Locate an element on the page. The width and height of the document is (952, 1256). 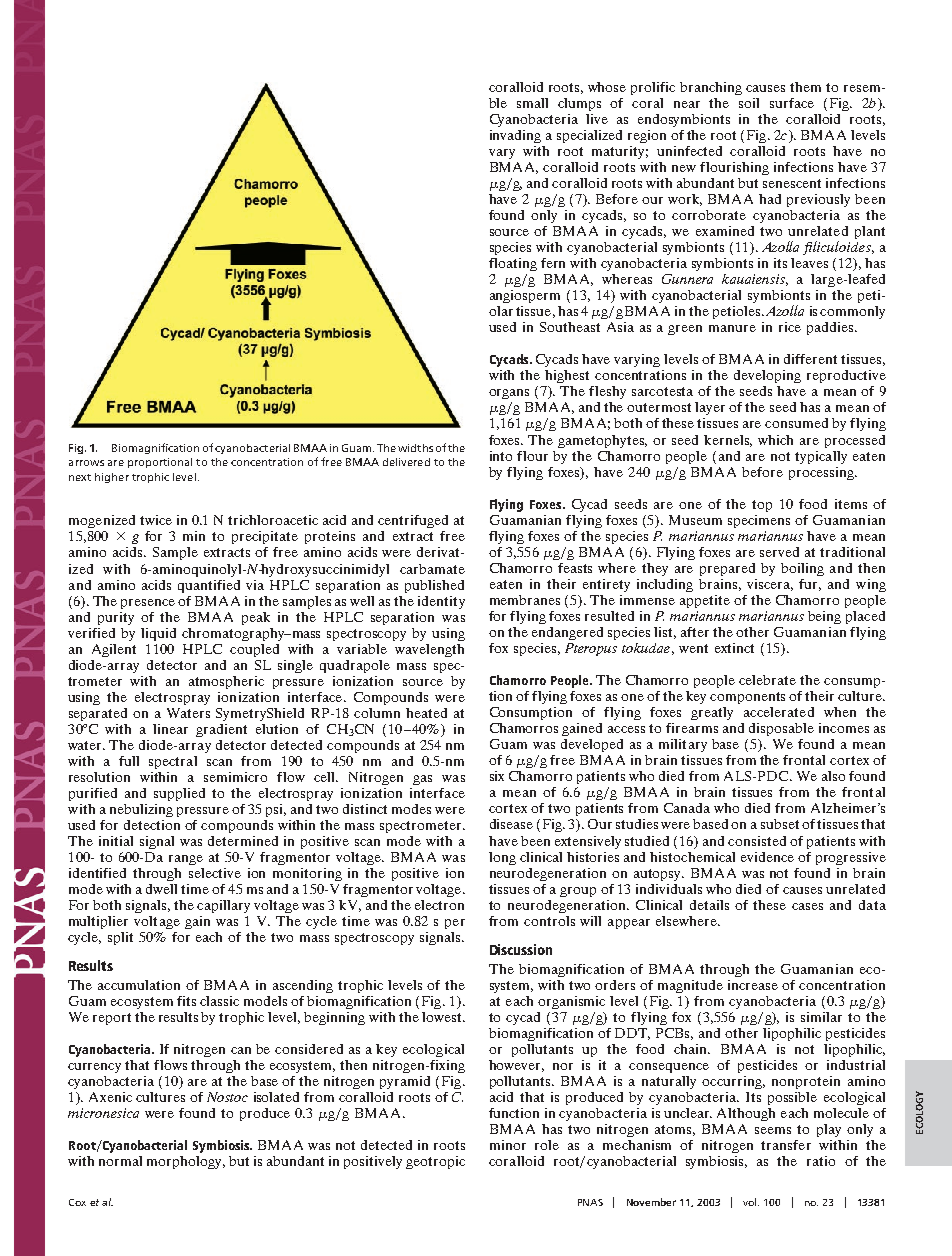
disease is located at coordinates (511, 824).
